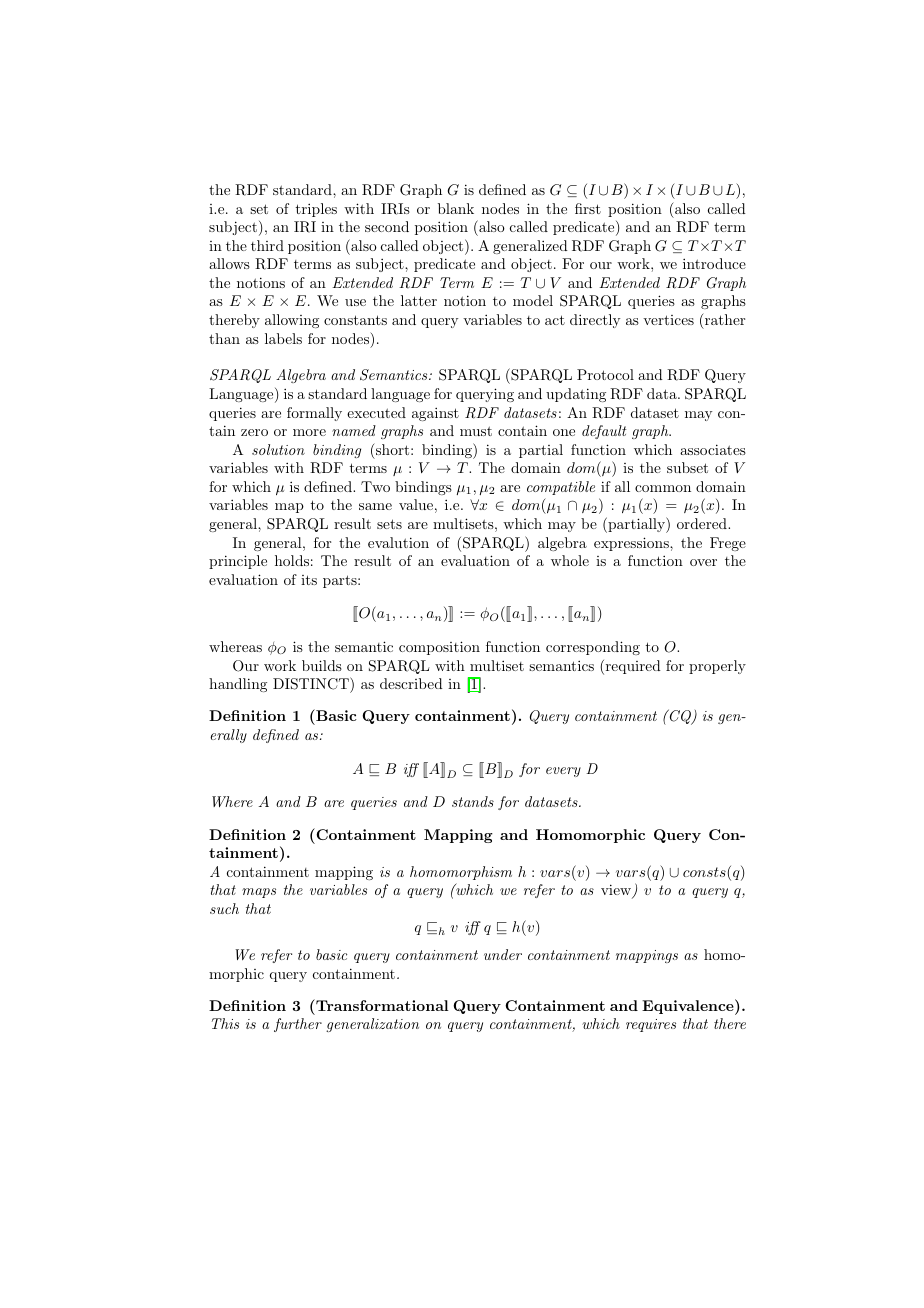 The width and height of the screenshot is (924, 1308). Describe the element at coordinates (714, 263) in the screenshot. I see `introduce` at that location.
